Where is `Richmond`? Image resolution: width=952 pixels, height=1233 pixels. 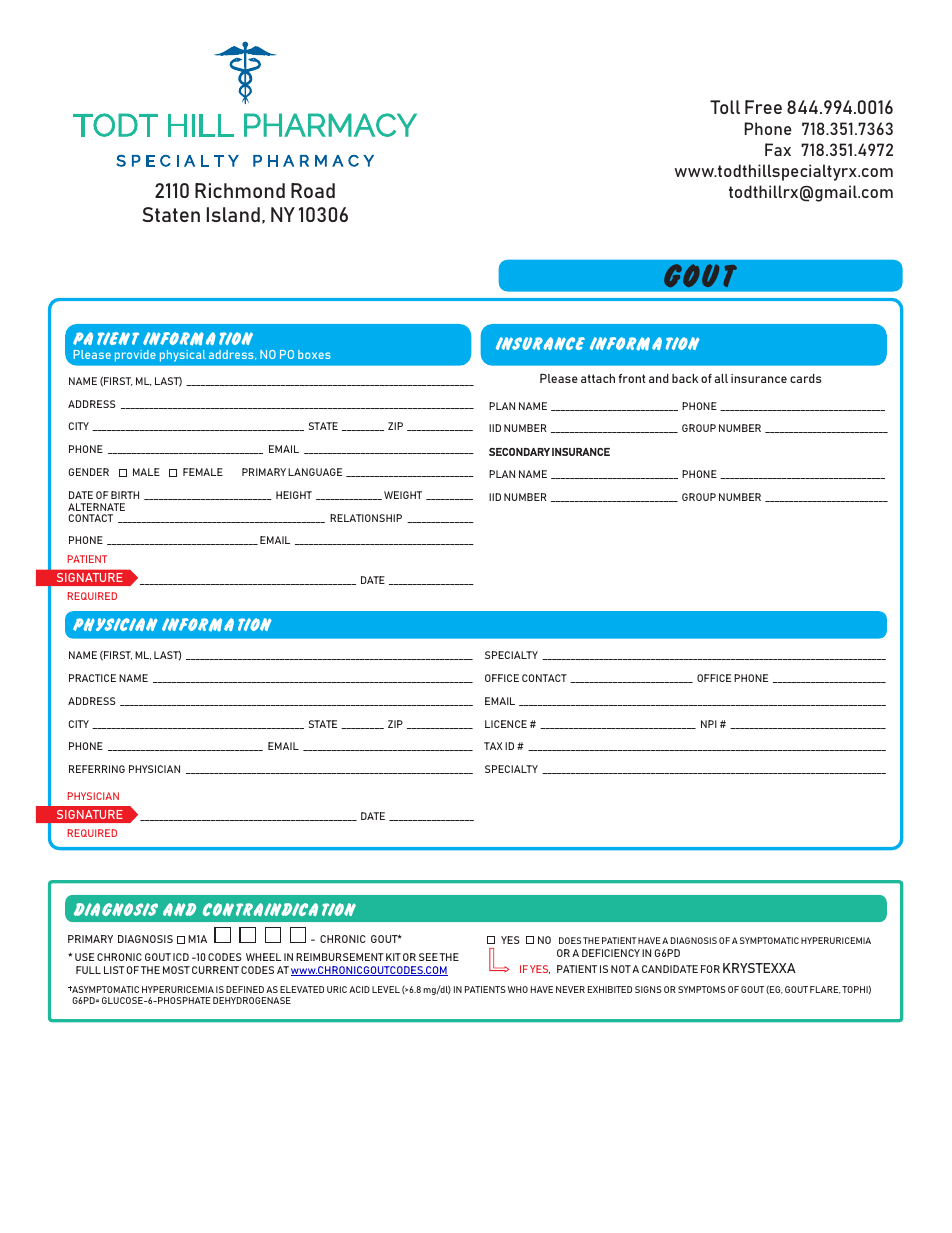 Richmond is located at coordinates (240, 190).
